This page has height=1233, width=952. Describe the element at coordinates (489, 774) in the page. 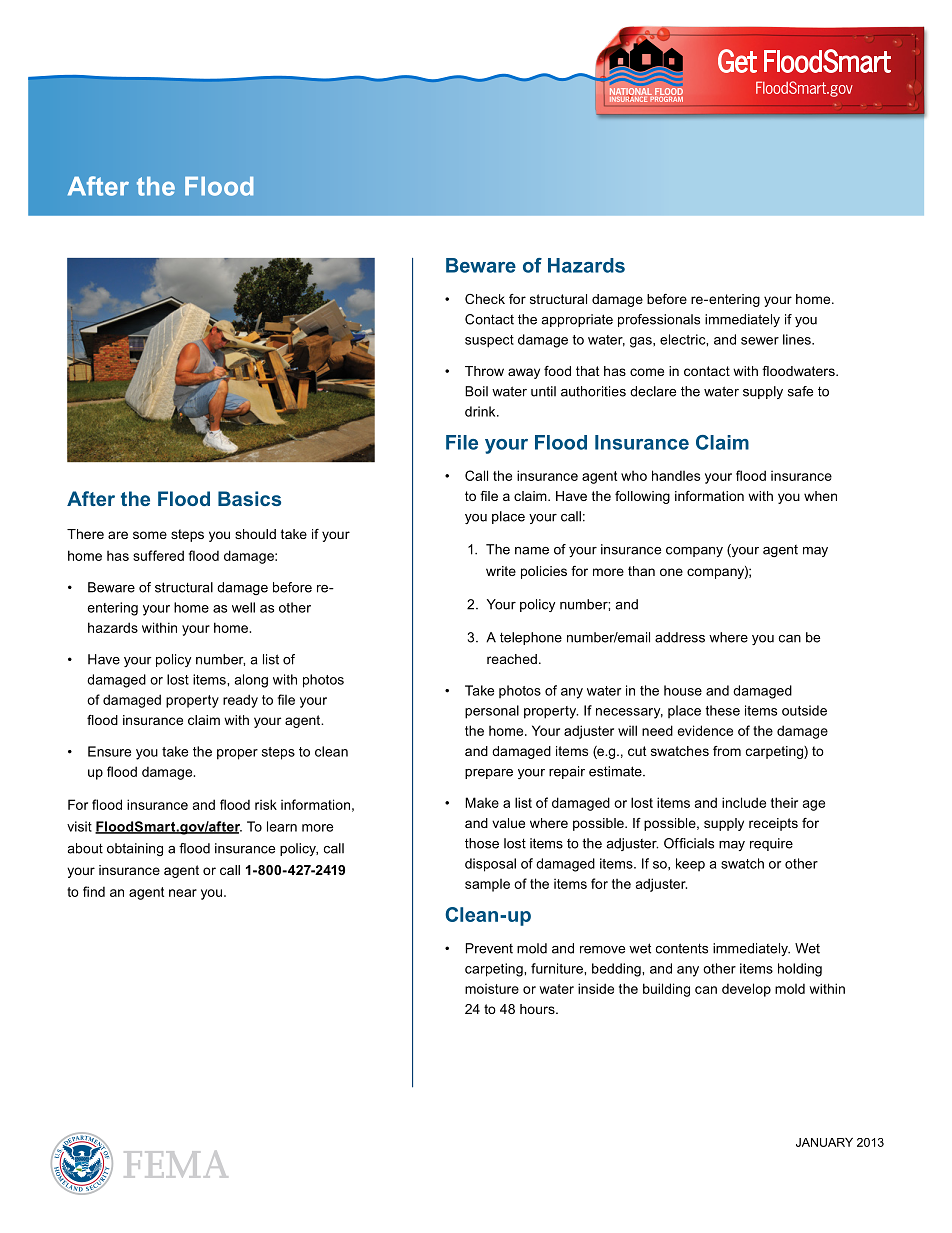

I see `prepare` at that location.
